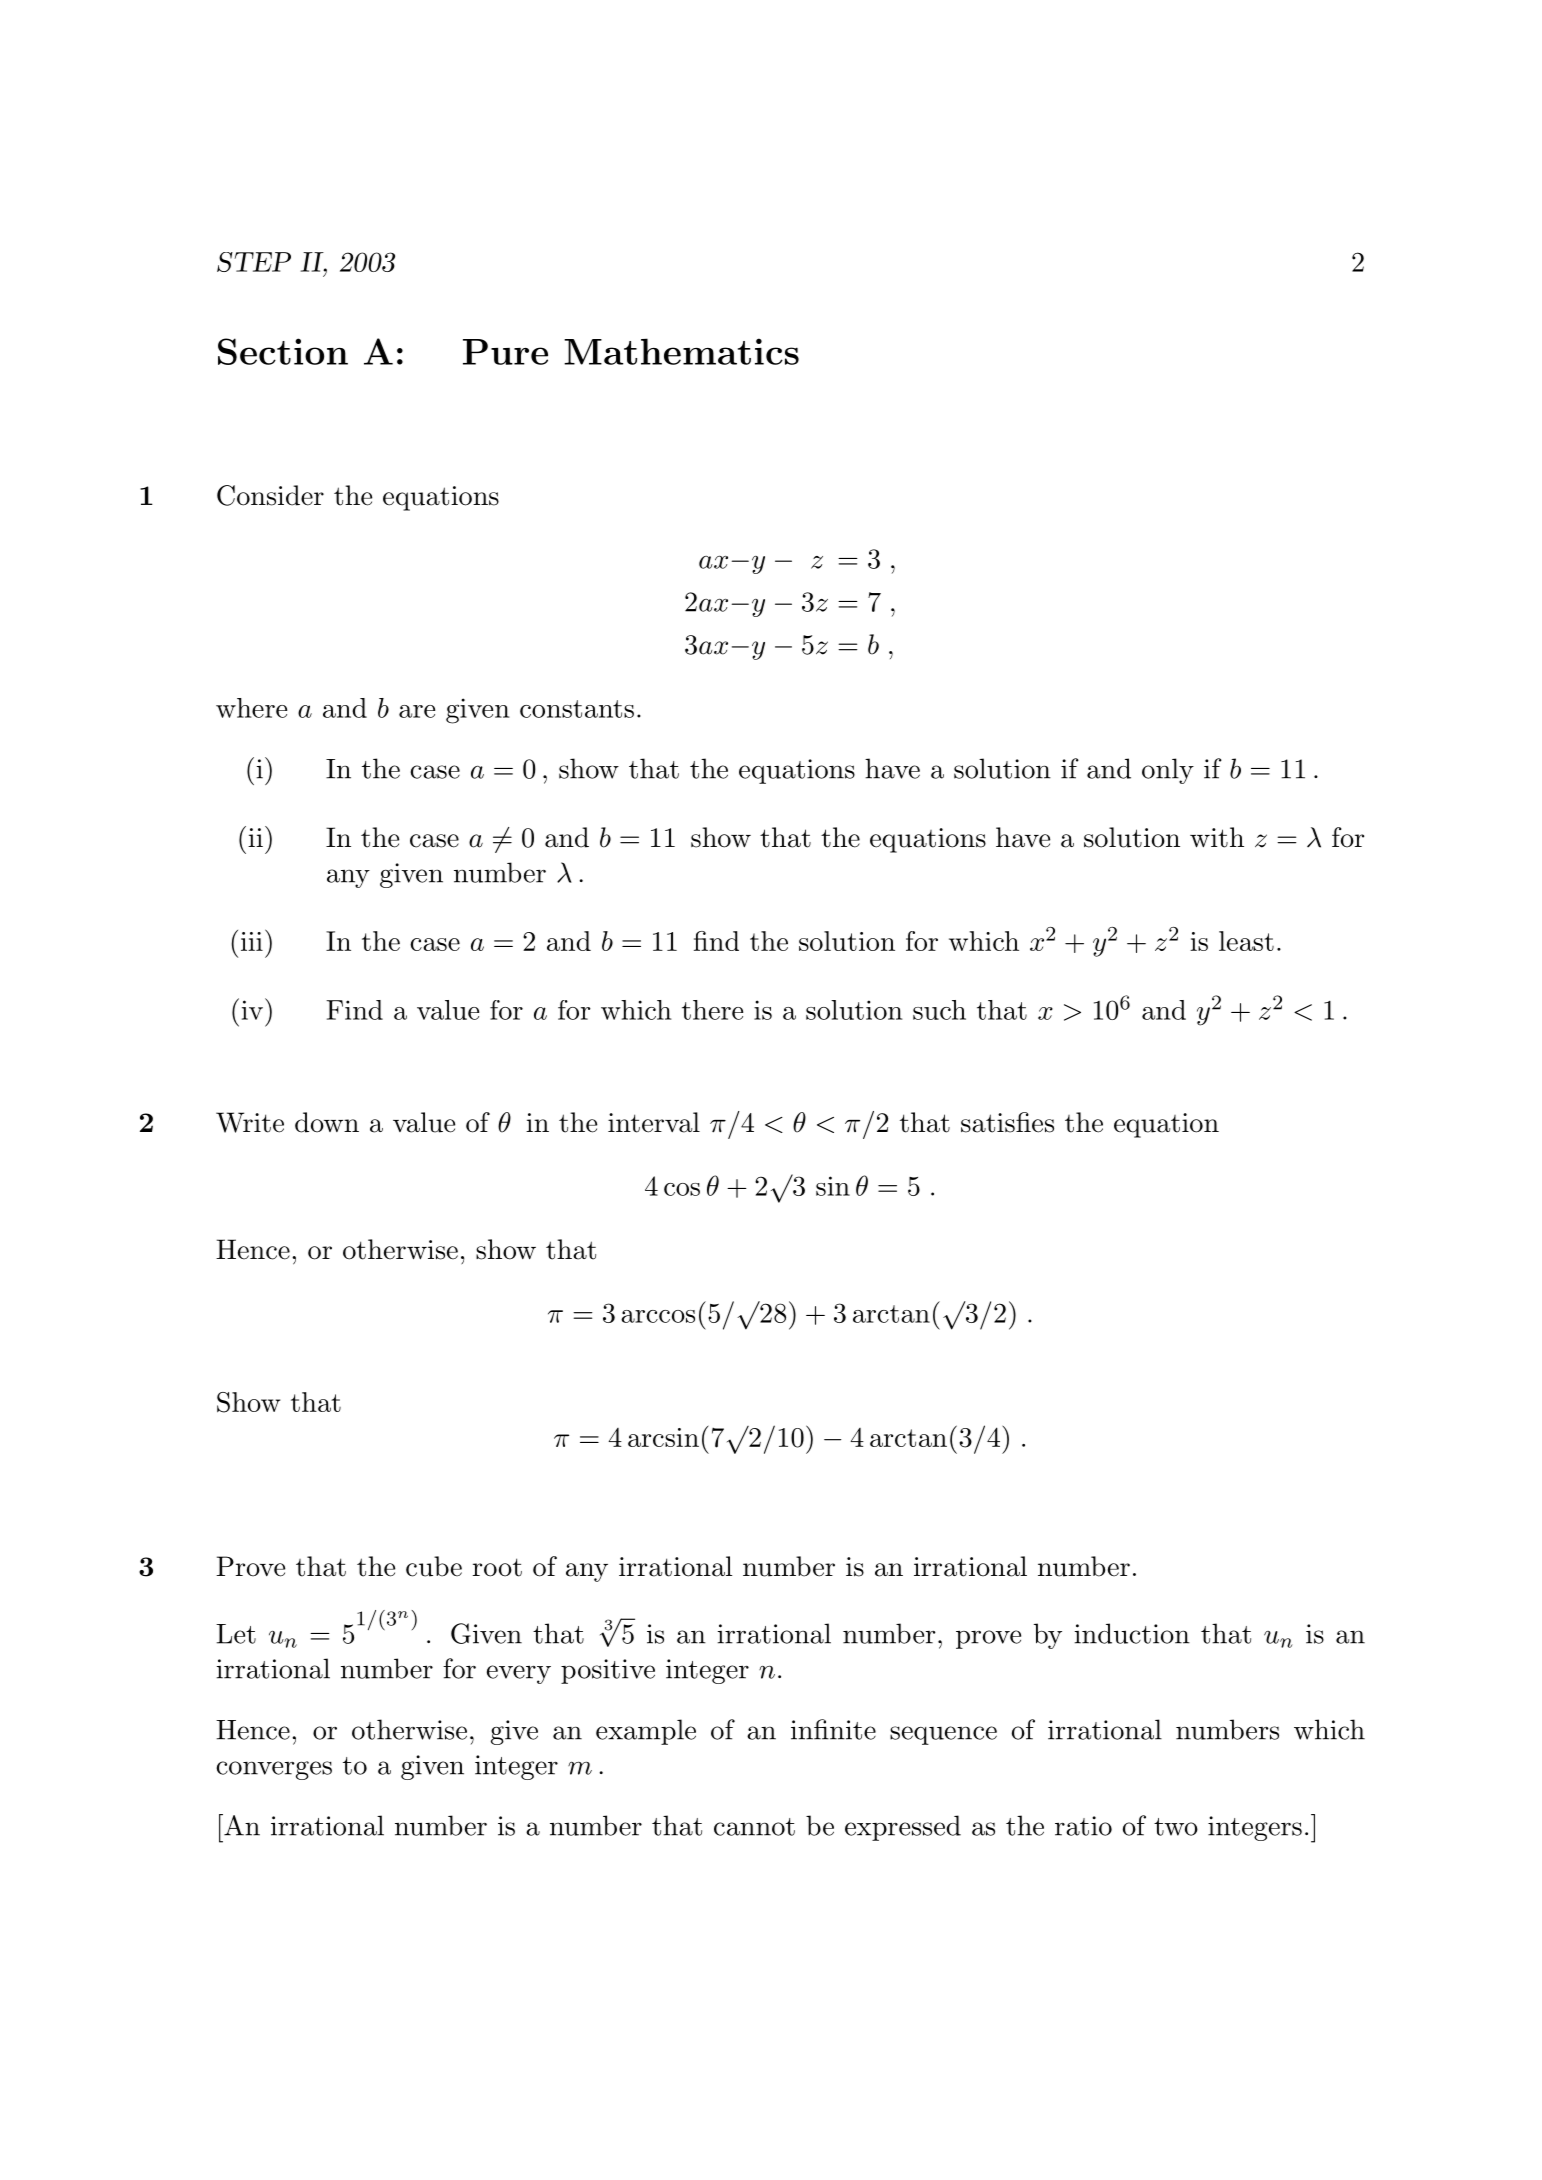 This screenshot has height=2180, width=1542. Describe the element at coordinates (283, 351) in the screenshot. I see `Section` at that location.
